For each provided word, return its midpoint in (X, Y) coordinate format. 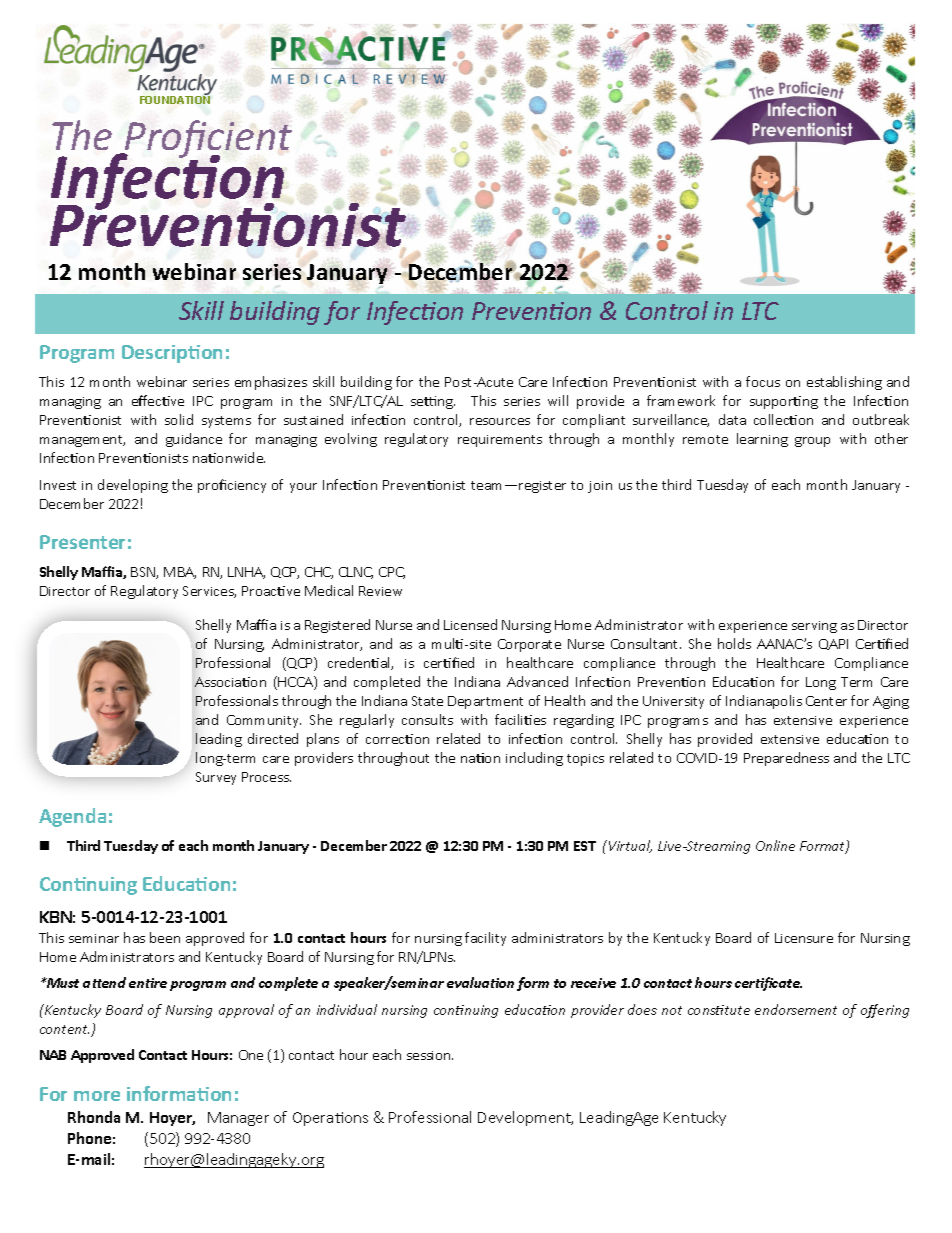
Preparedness (786, 759)
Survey (216, 778)
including (534, 759)
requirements (500, 441)
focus (763, 381)
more (97, 1096)
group (812, 442)
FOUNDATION (175, 99)
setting (433, 402)
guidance (194, 440)
